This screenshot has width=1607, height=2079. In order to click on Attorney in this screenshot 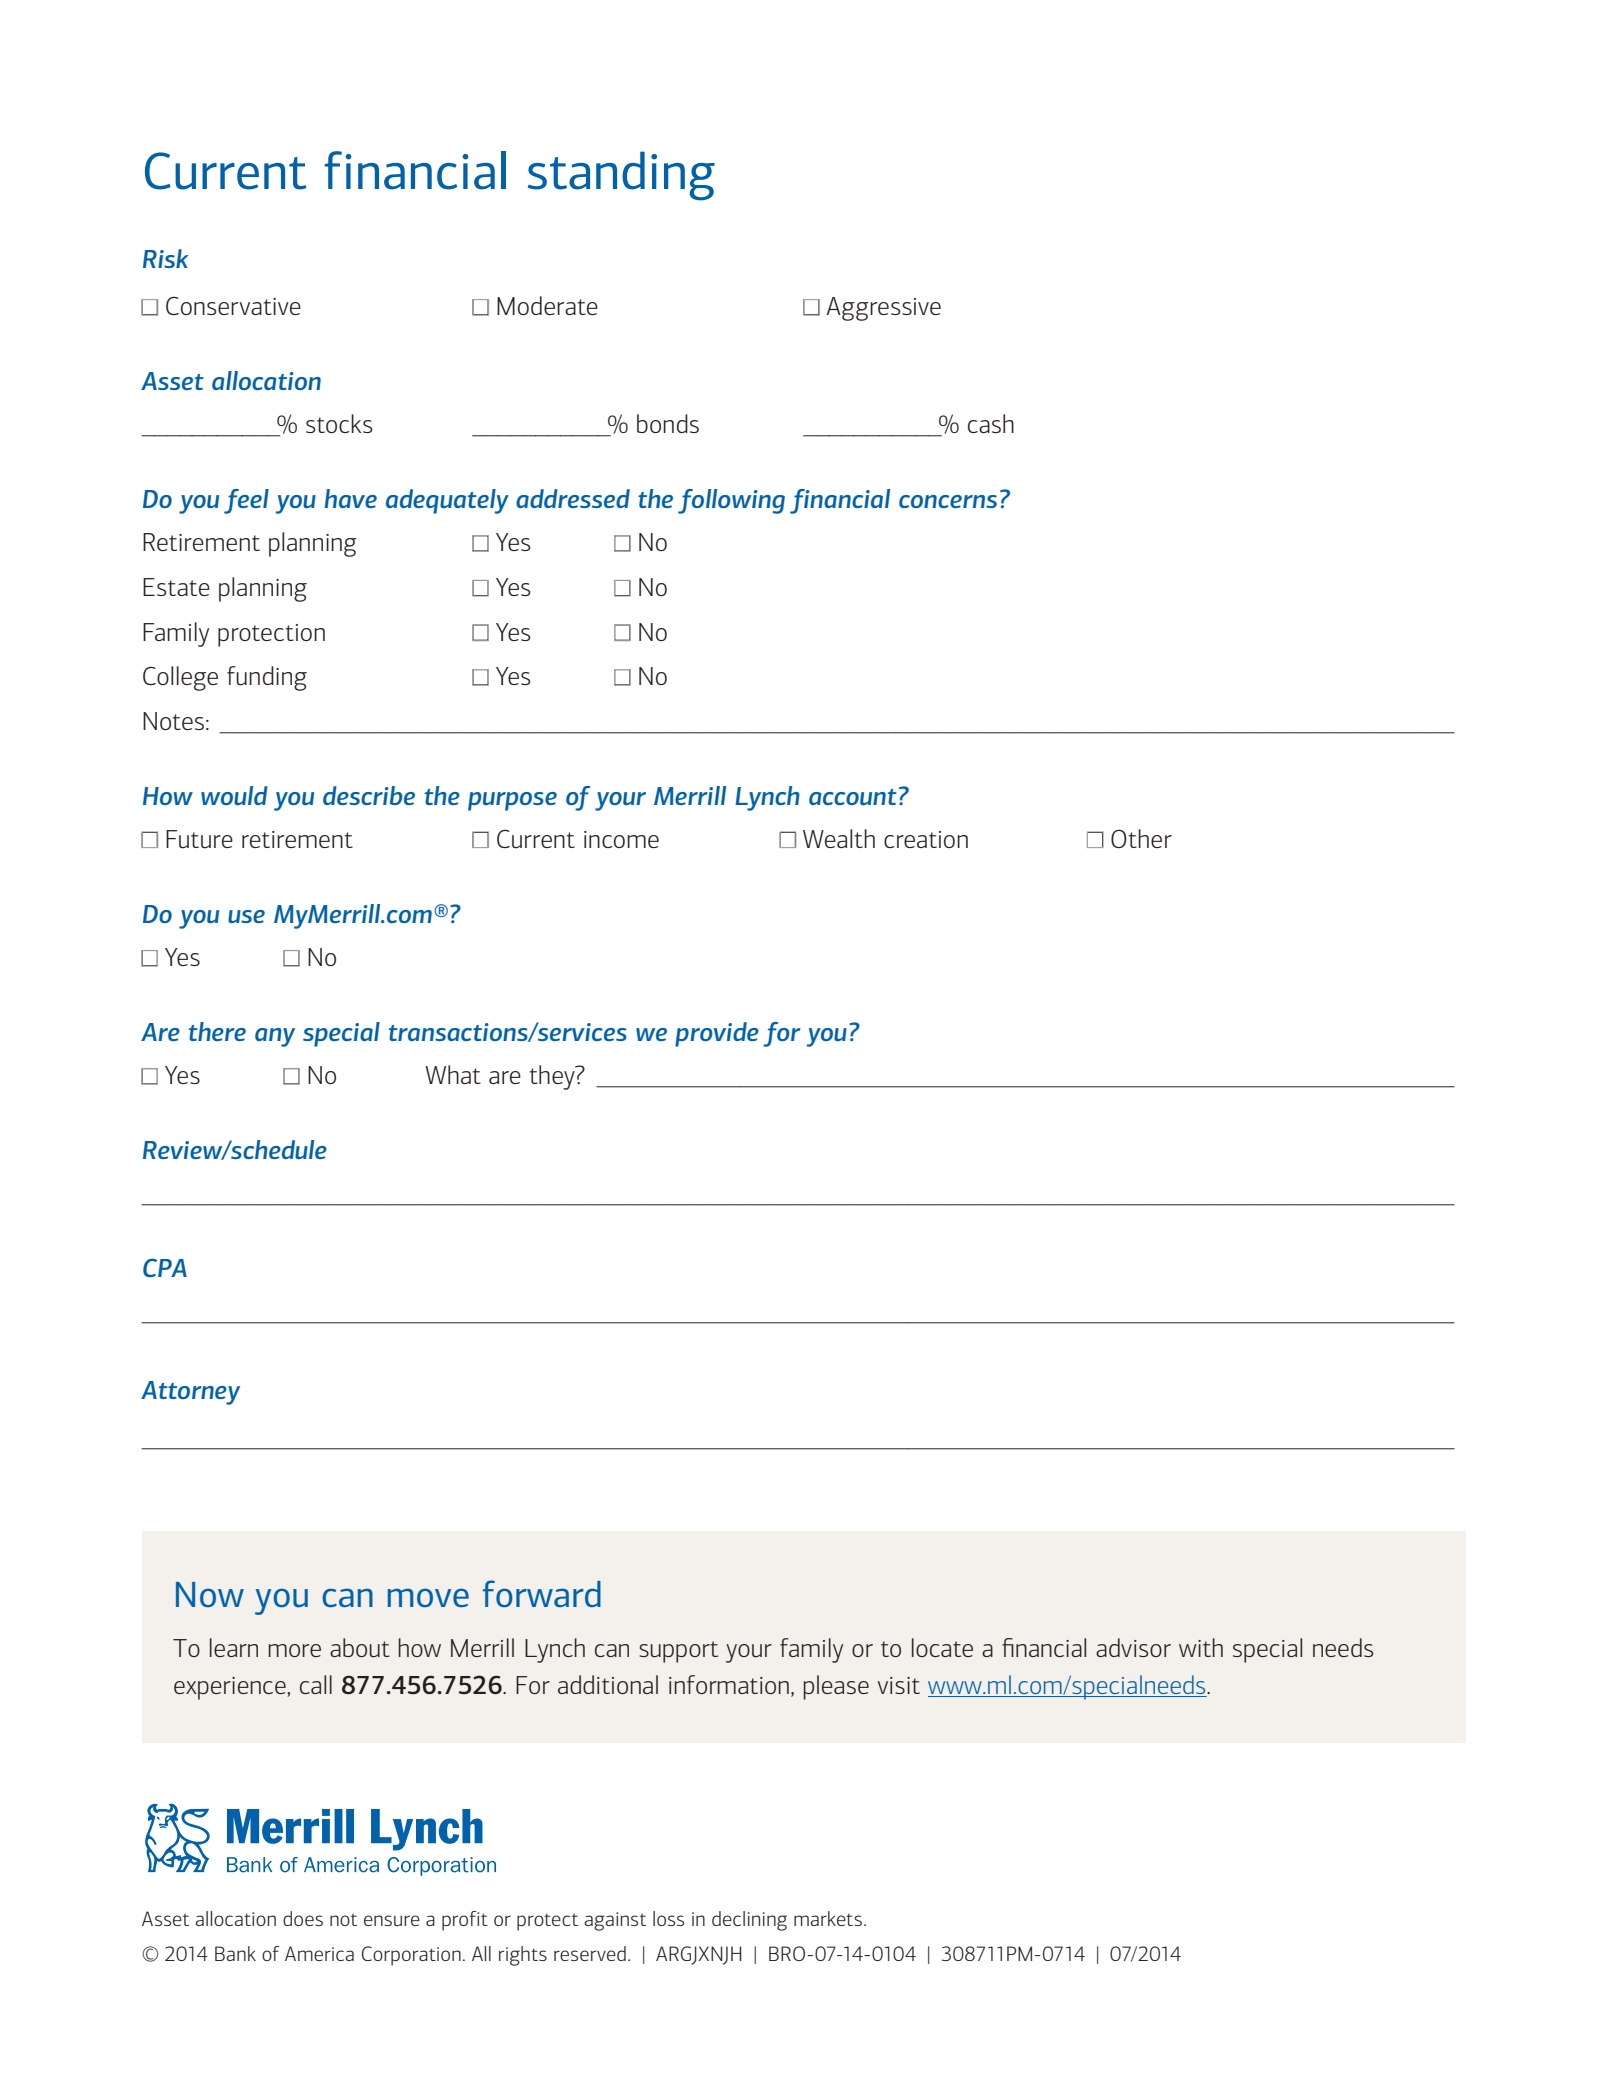, I will do `click(190, 1393)`.
